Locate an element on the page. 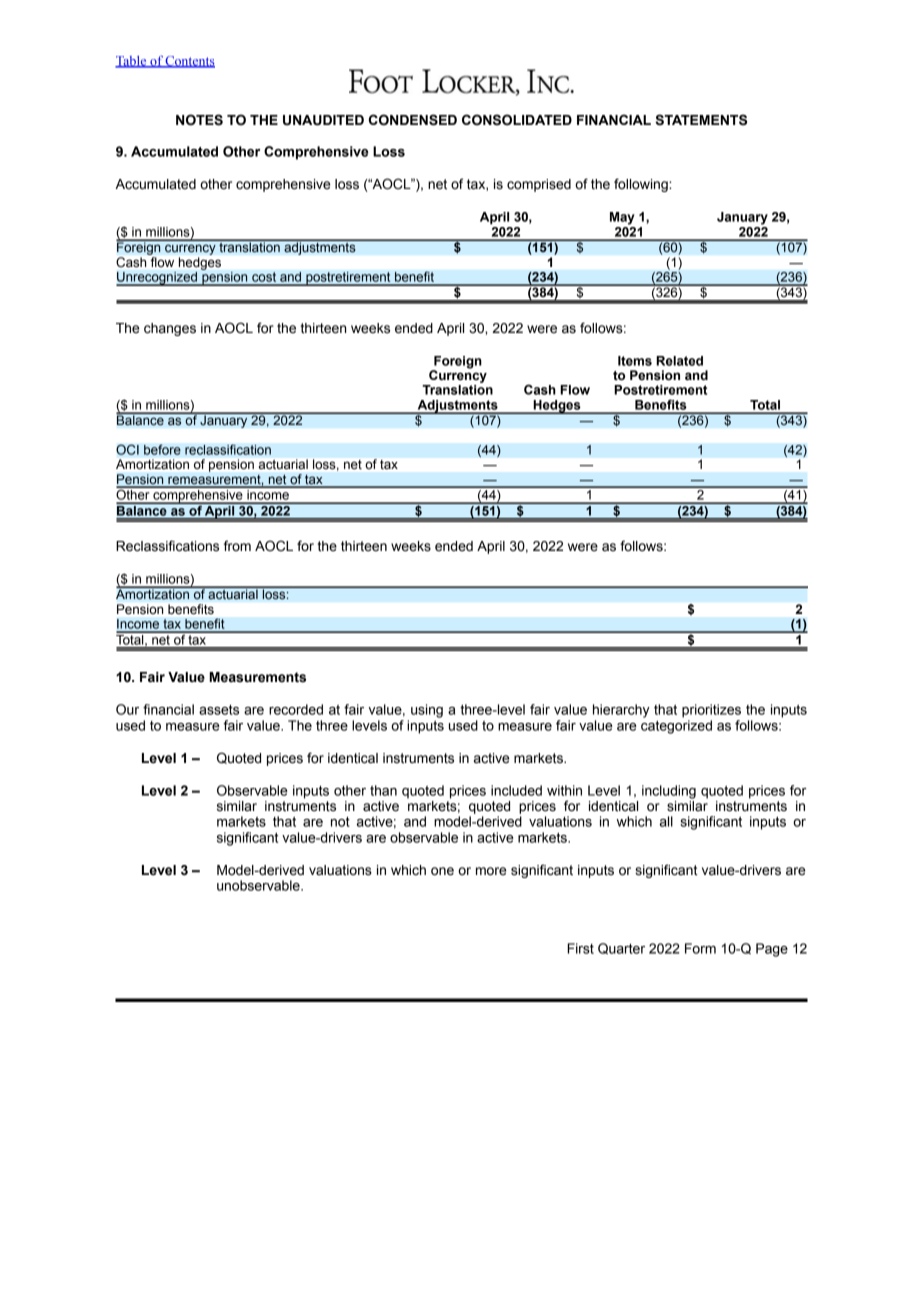 The height and width of the document is (1308, 924). Contents is located at coordinates (189, 62).
